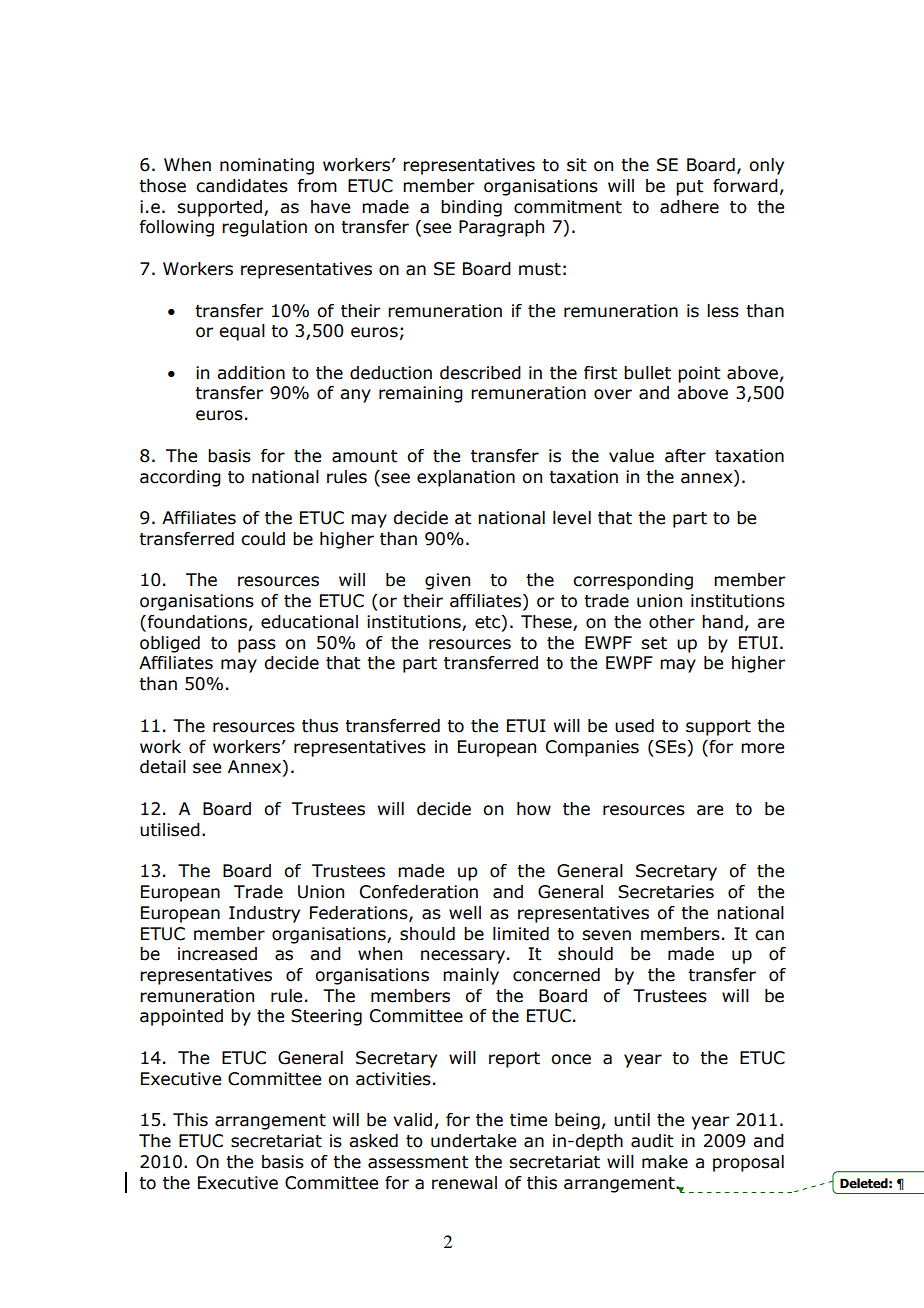 The image size is (924, 1308). I want to click on explanation, so click(466, 478).
